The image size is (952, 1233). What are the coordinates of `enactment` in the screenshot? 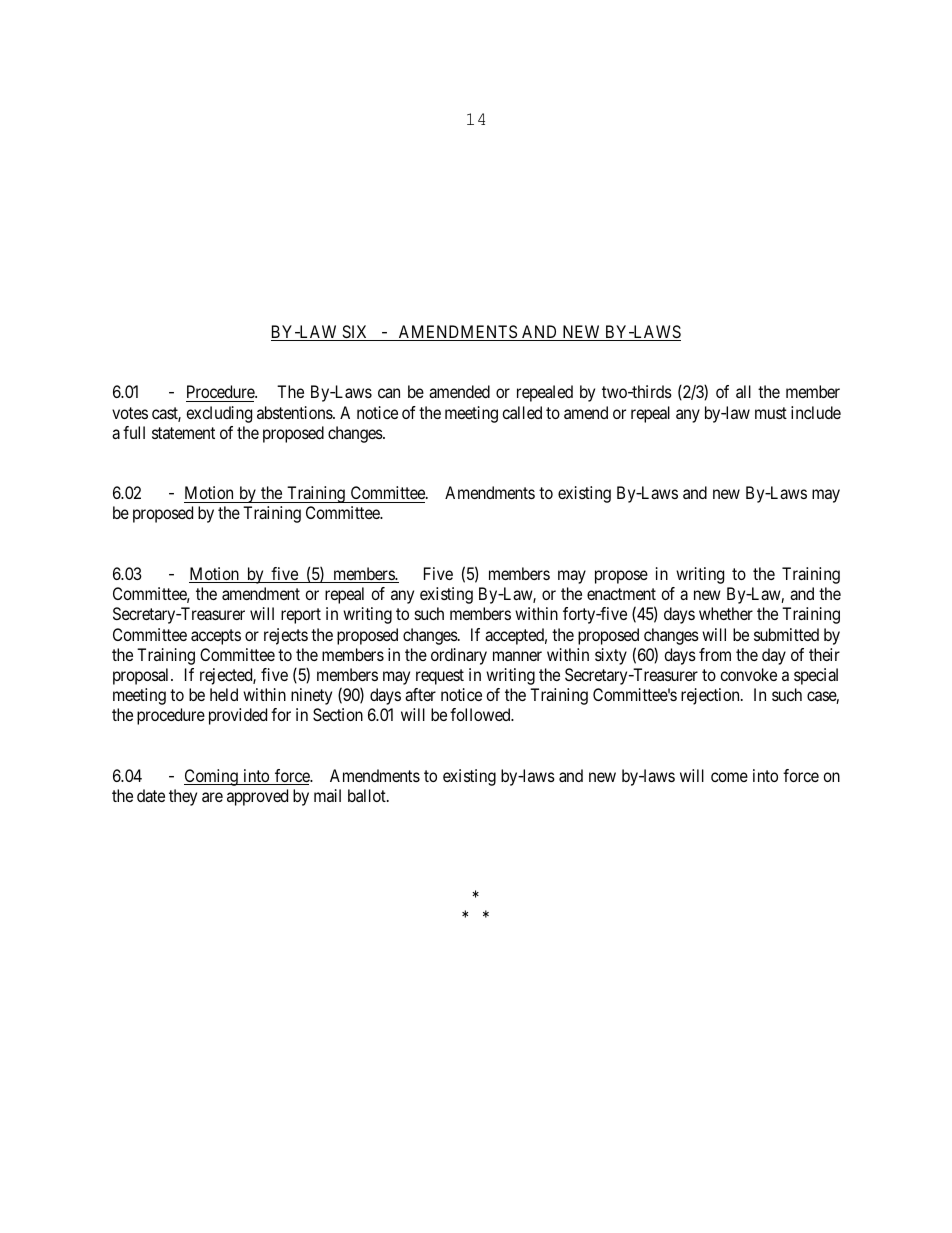 It's located at (621, 594).
